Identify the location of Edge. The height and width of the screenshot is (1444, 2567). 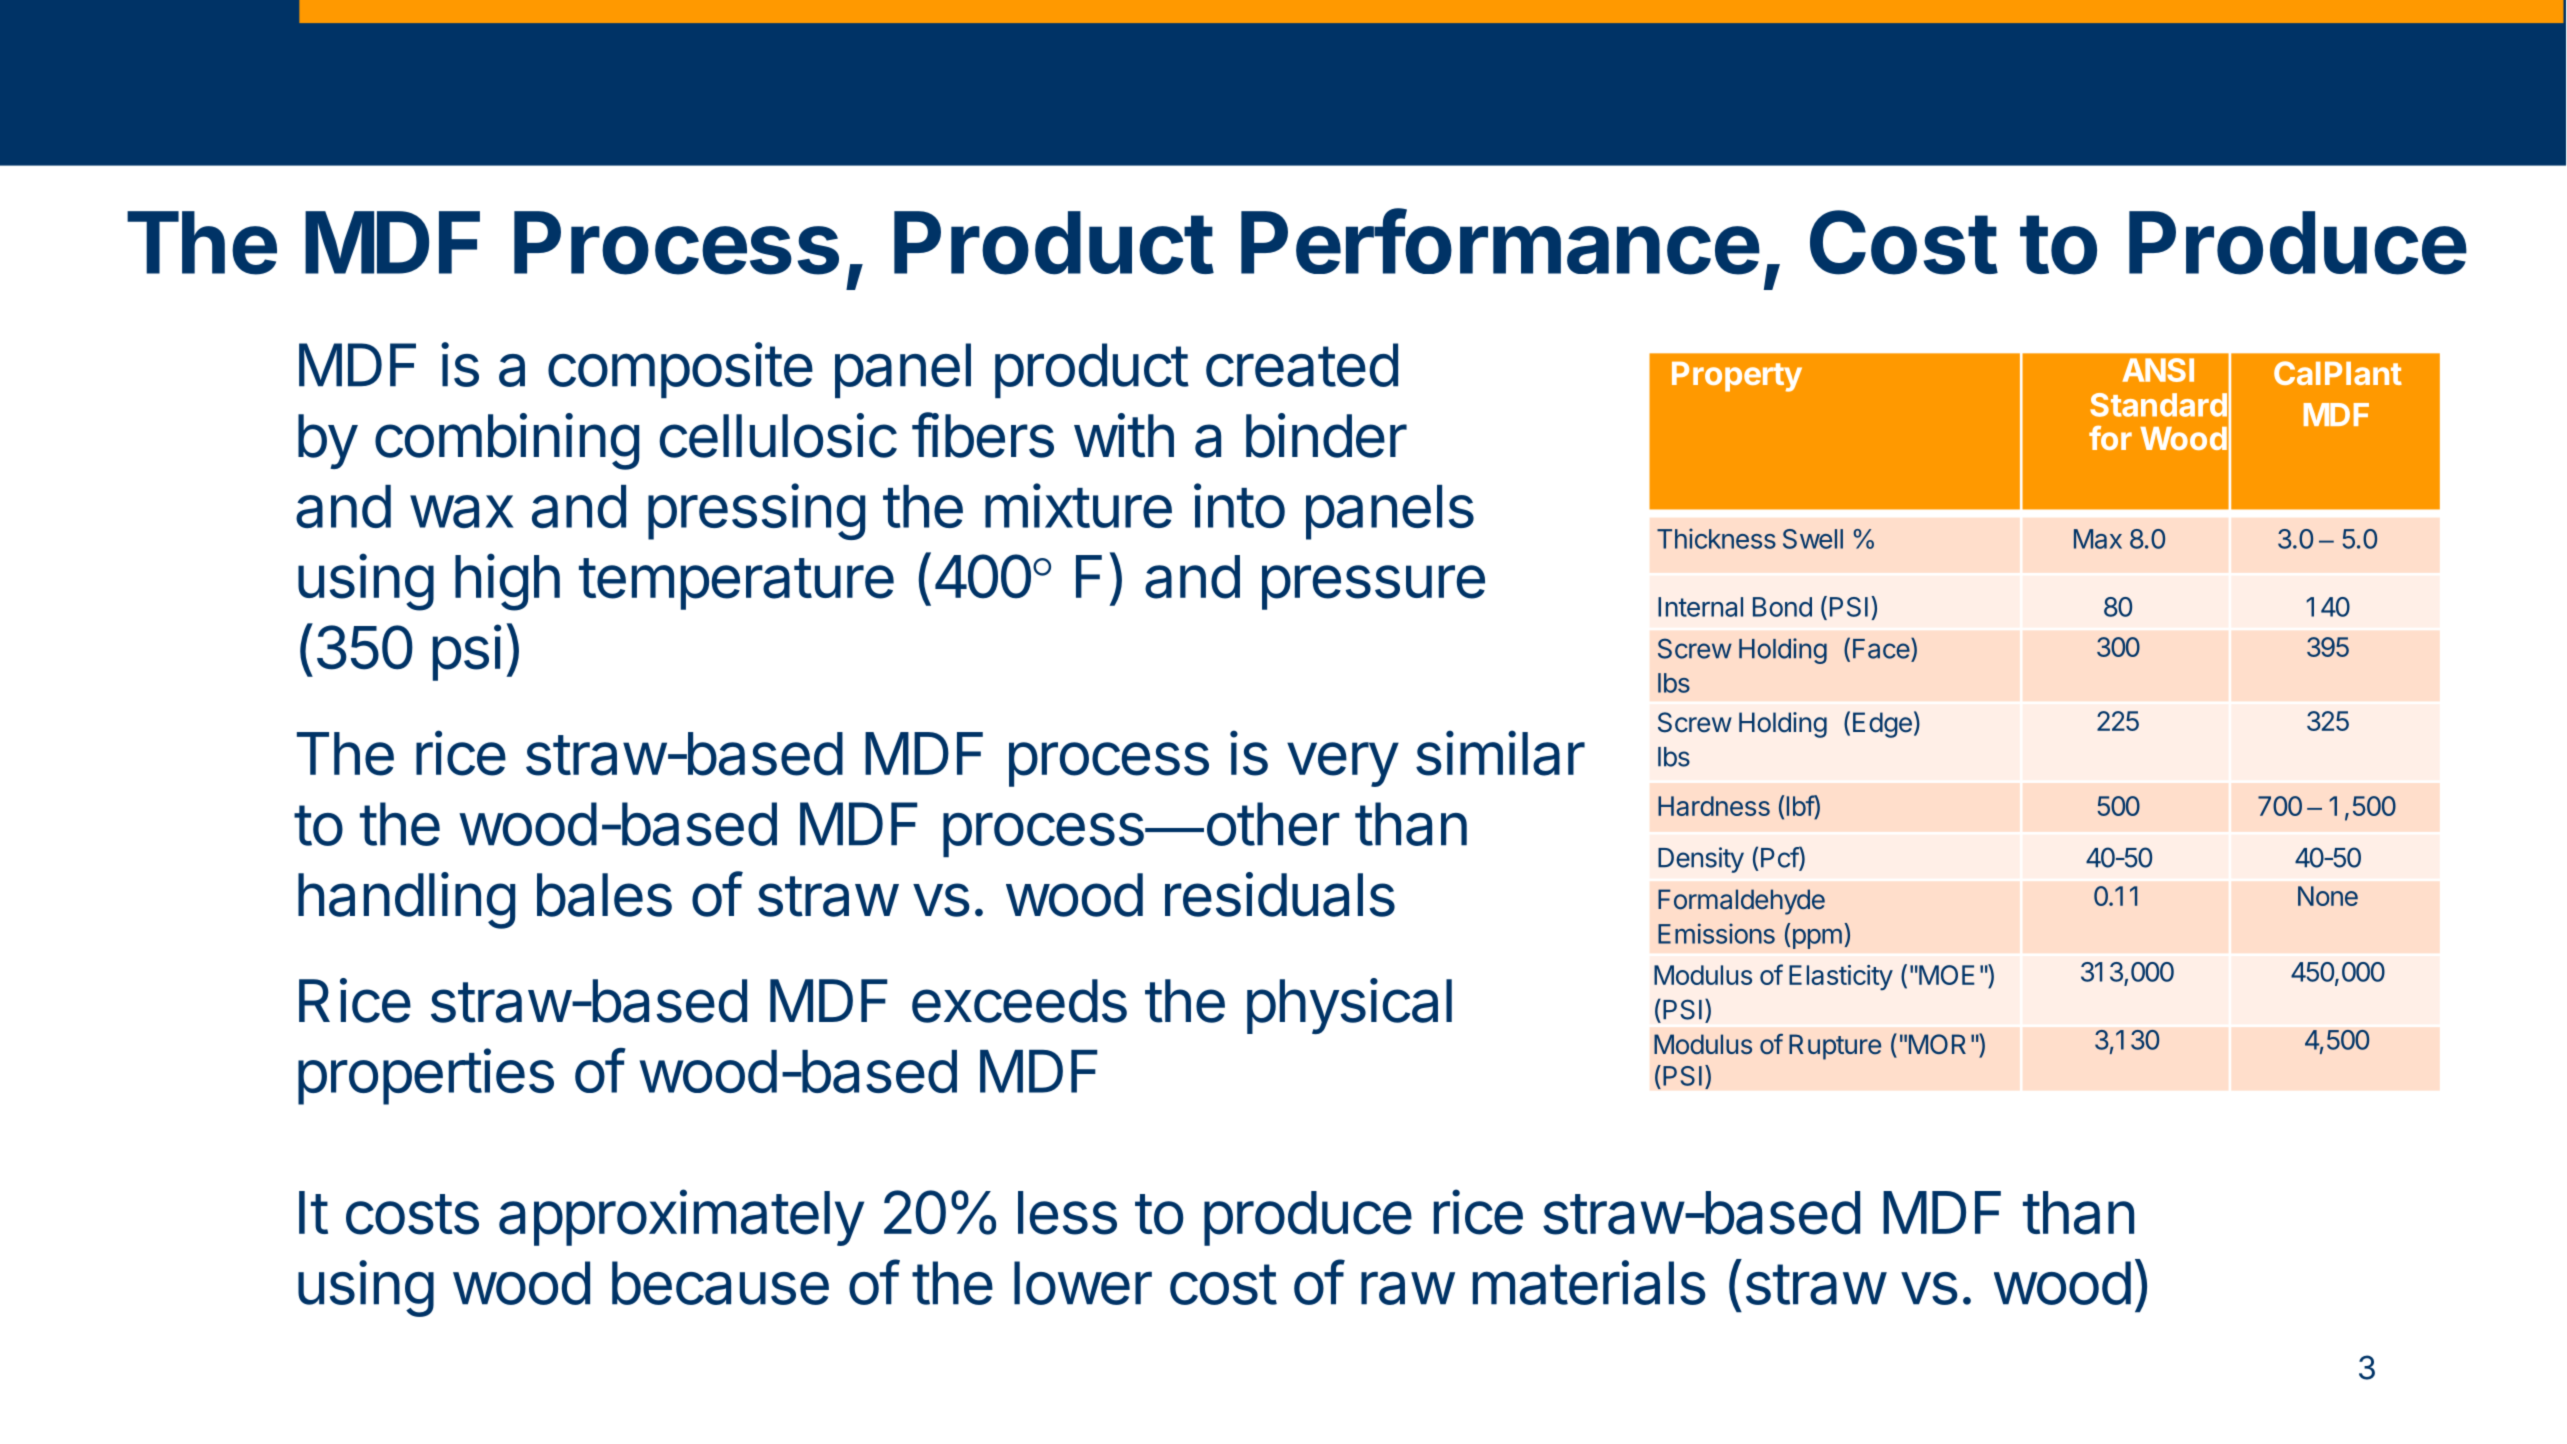
(1882, 725).
